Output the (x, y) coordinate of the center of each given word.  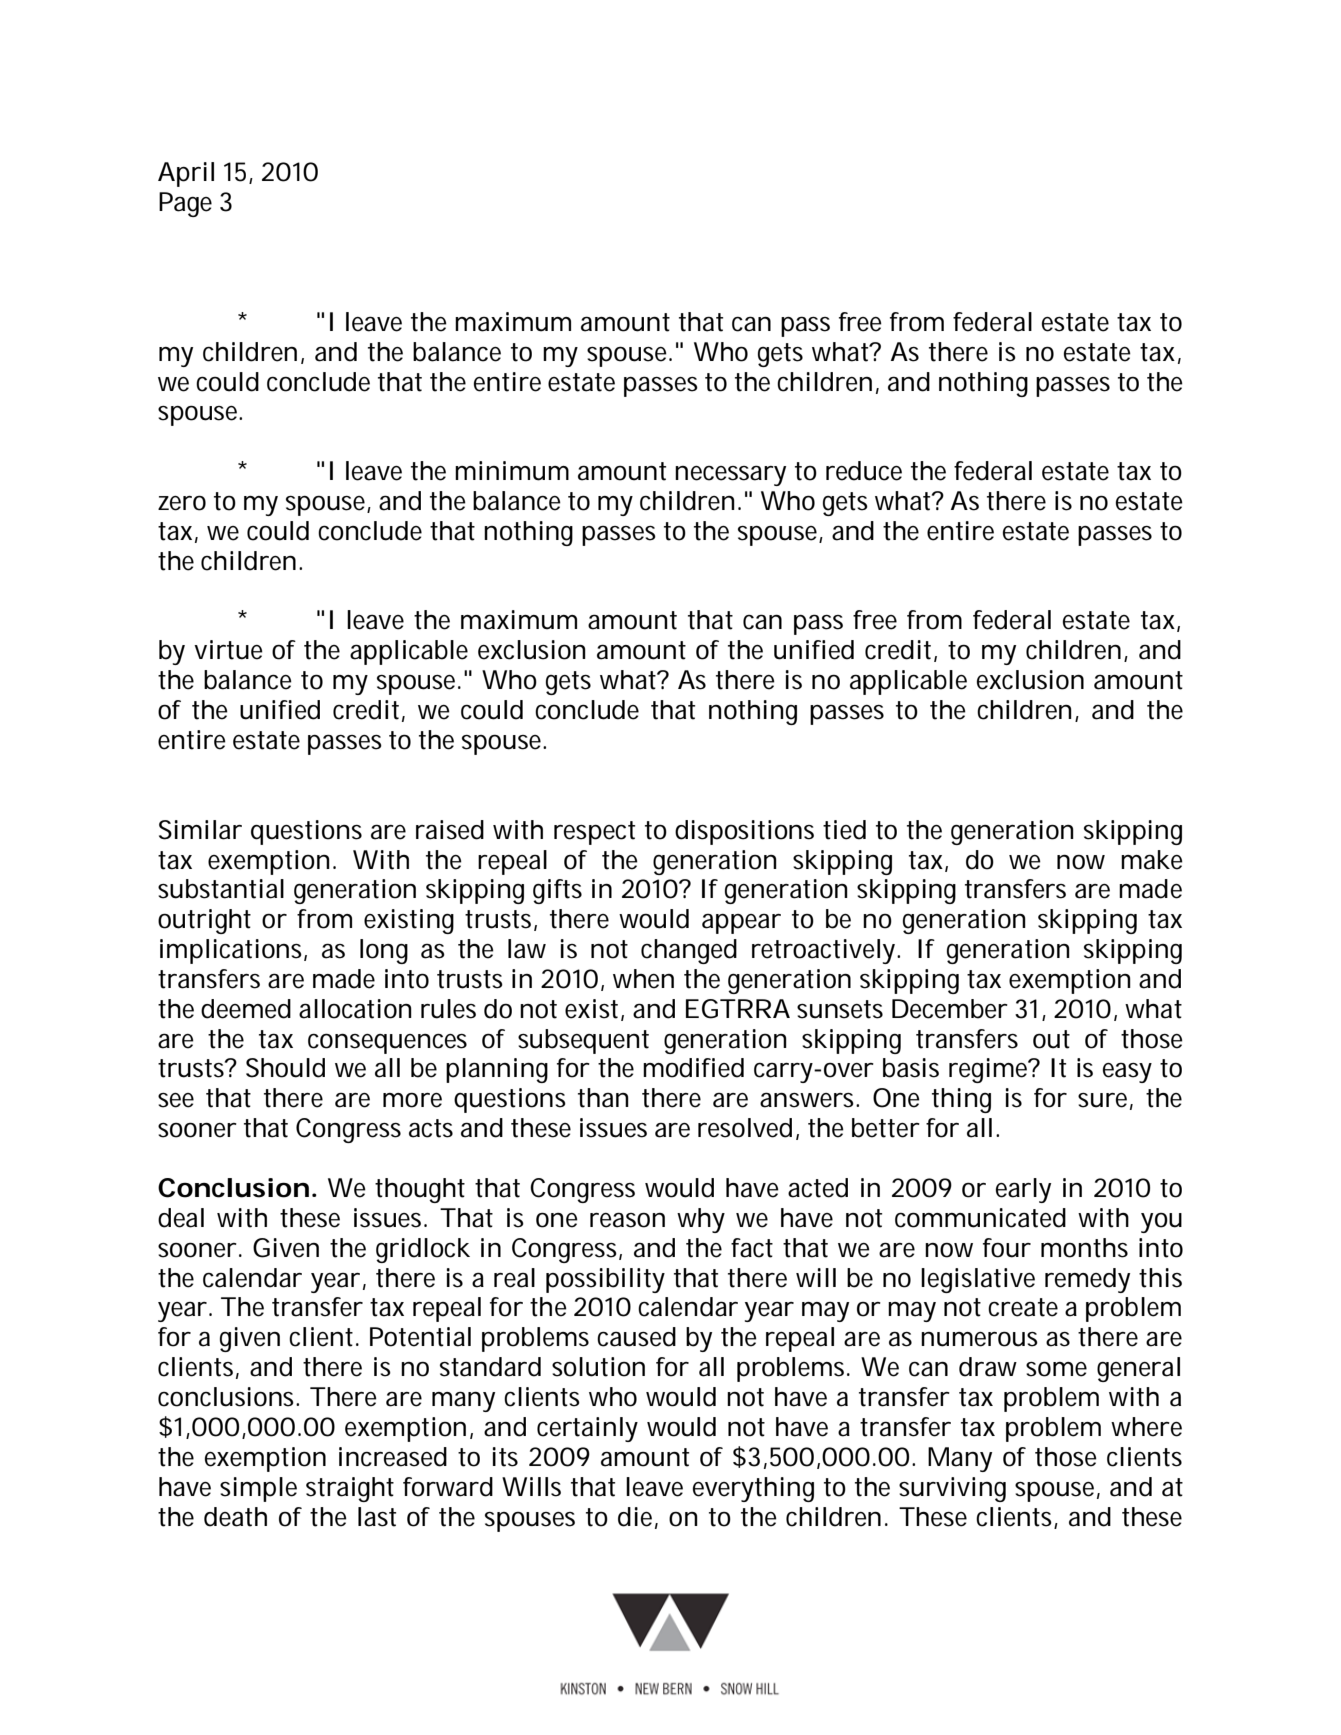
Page (185, 204)
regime (990, 1070)
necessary (730, 475)
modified (693, 1068)
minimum (512, 471)
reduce (864, 471)
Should (285, 1068)
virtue (228, 650)
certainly (587, 1429)
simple (258, 1489)
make (1152, 860)
